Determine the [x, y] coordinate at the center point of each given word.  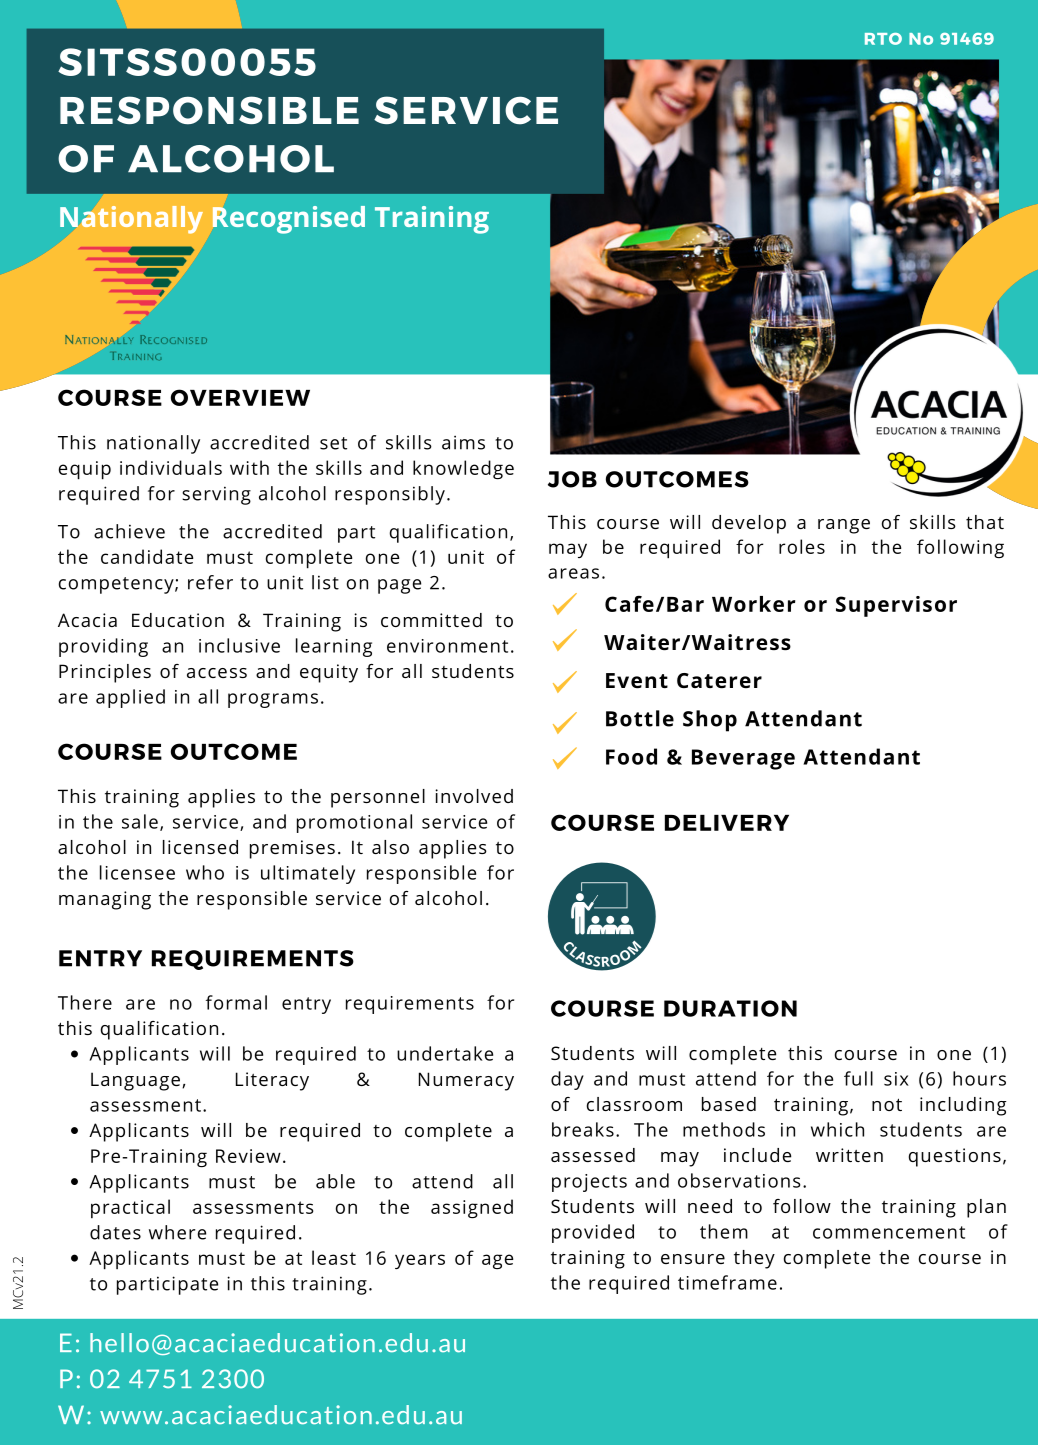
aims [463, 442]
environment [447, 646]
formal [236, 1002]
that [985, 522]
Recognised [289, 220]
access [217, 673]
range [844, 526]
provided [593, 1233]
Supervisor [896, 606]
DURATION [730, 1008]
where [177, 1232]
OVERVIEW [240, 397]
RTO [883, 39]
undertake [445, 1053]
